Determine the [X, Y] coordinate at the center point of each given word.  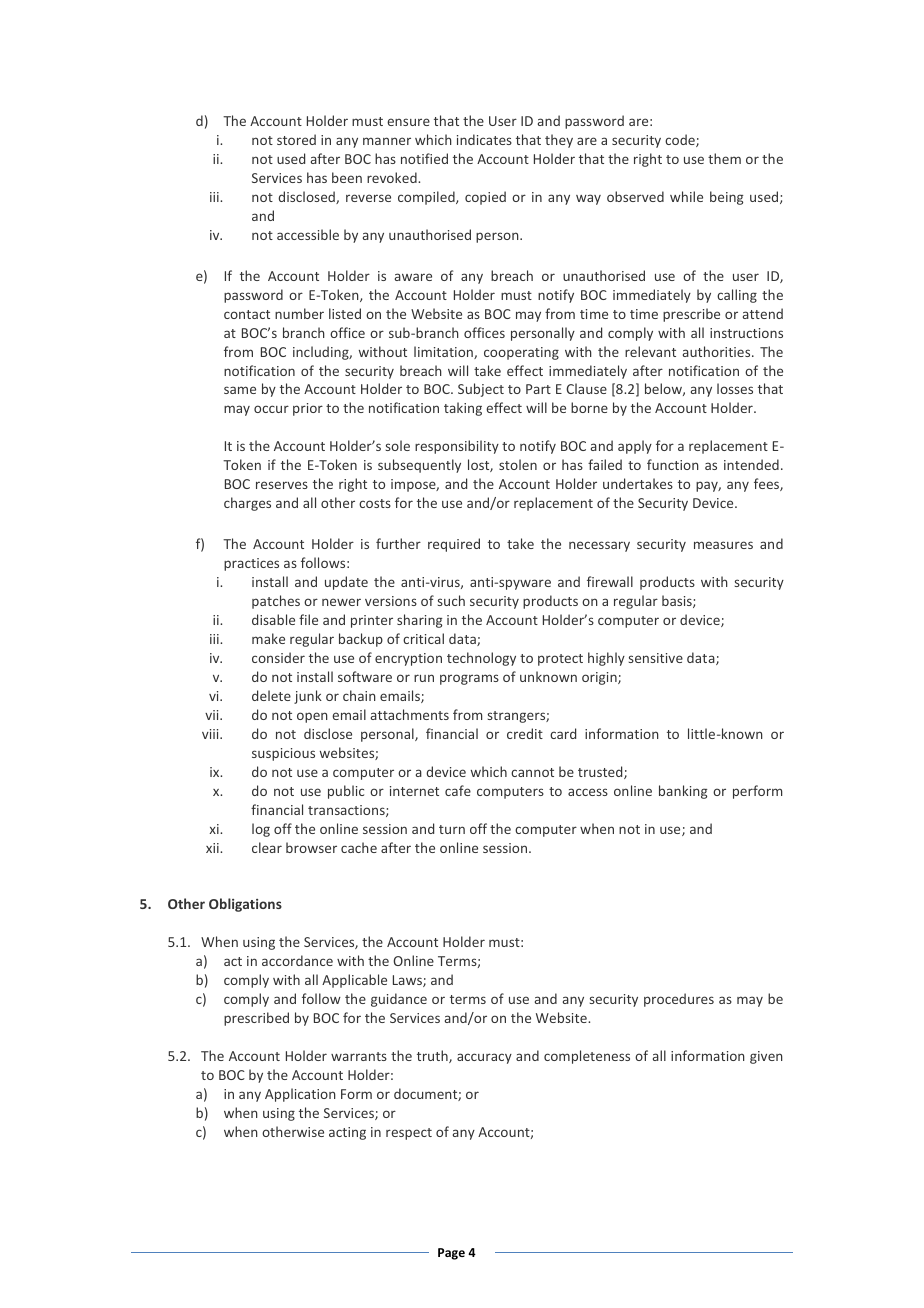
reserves [282, 485]
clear [267, 847]
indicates [484, 139]
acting [347, 1133]
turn [452, 829]
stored [296, 139]
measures [723, 545]
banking [683, 792]
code [681, 140]
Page [451, 1254]
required [454, 545]
